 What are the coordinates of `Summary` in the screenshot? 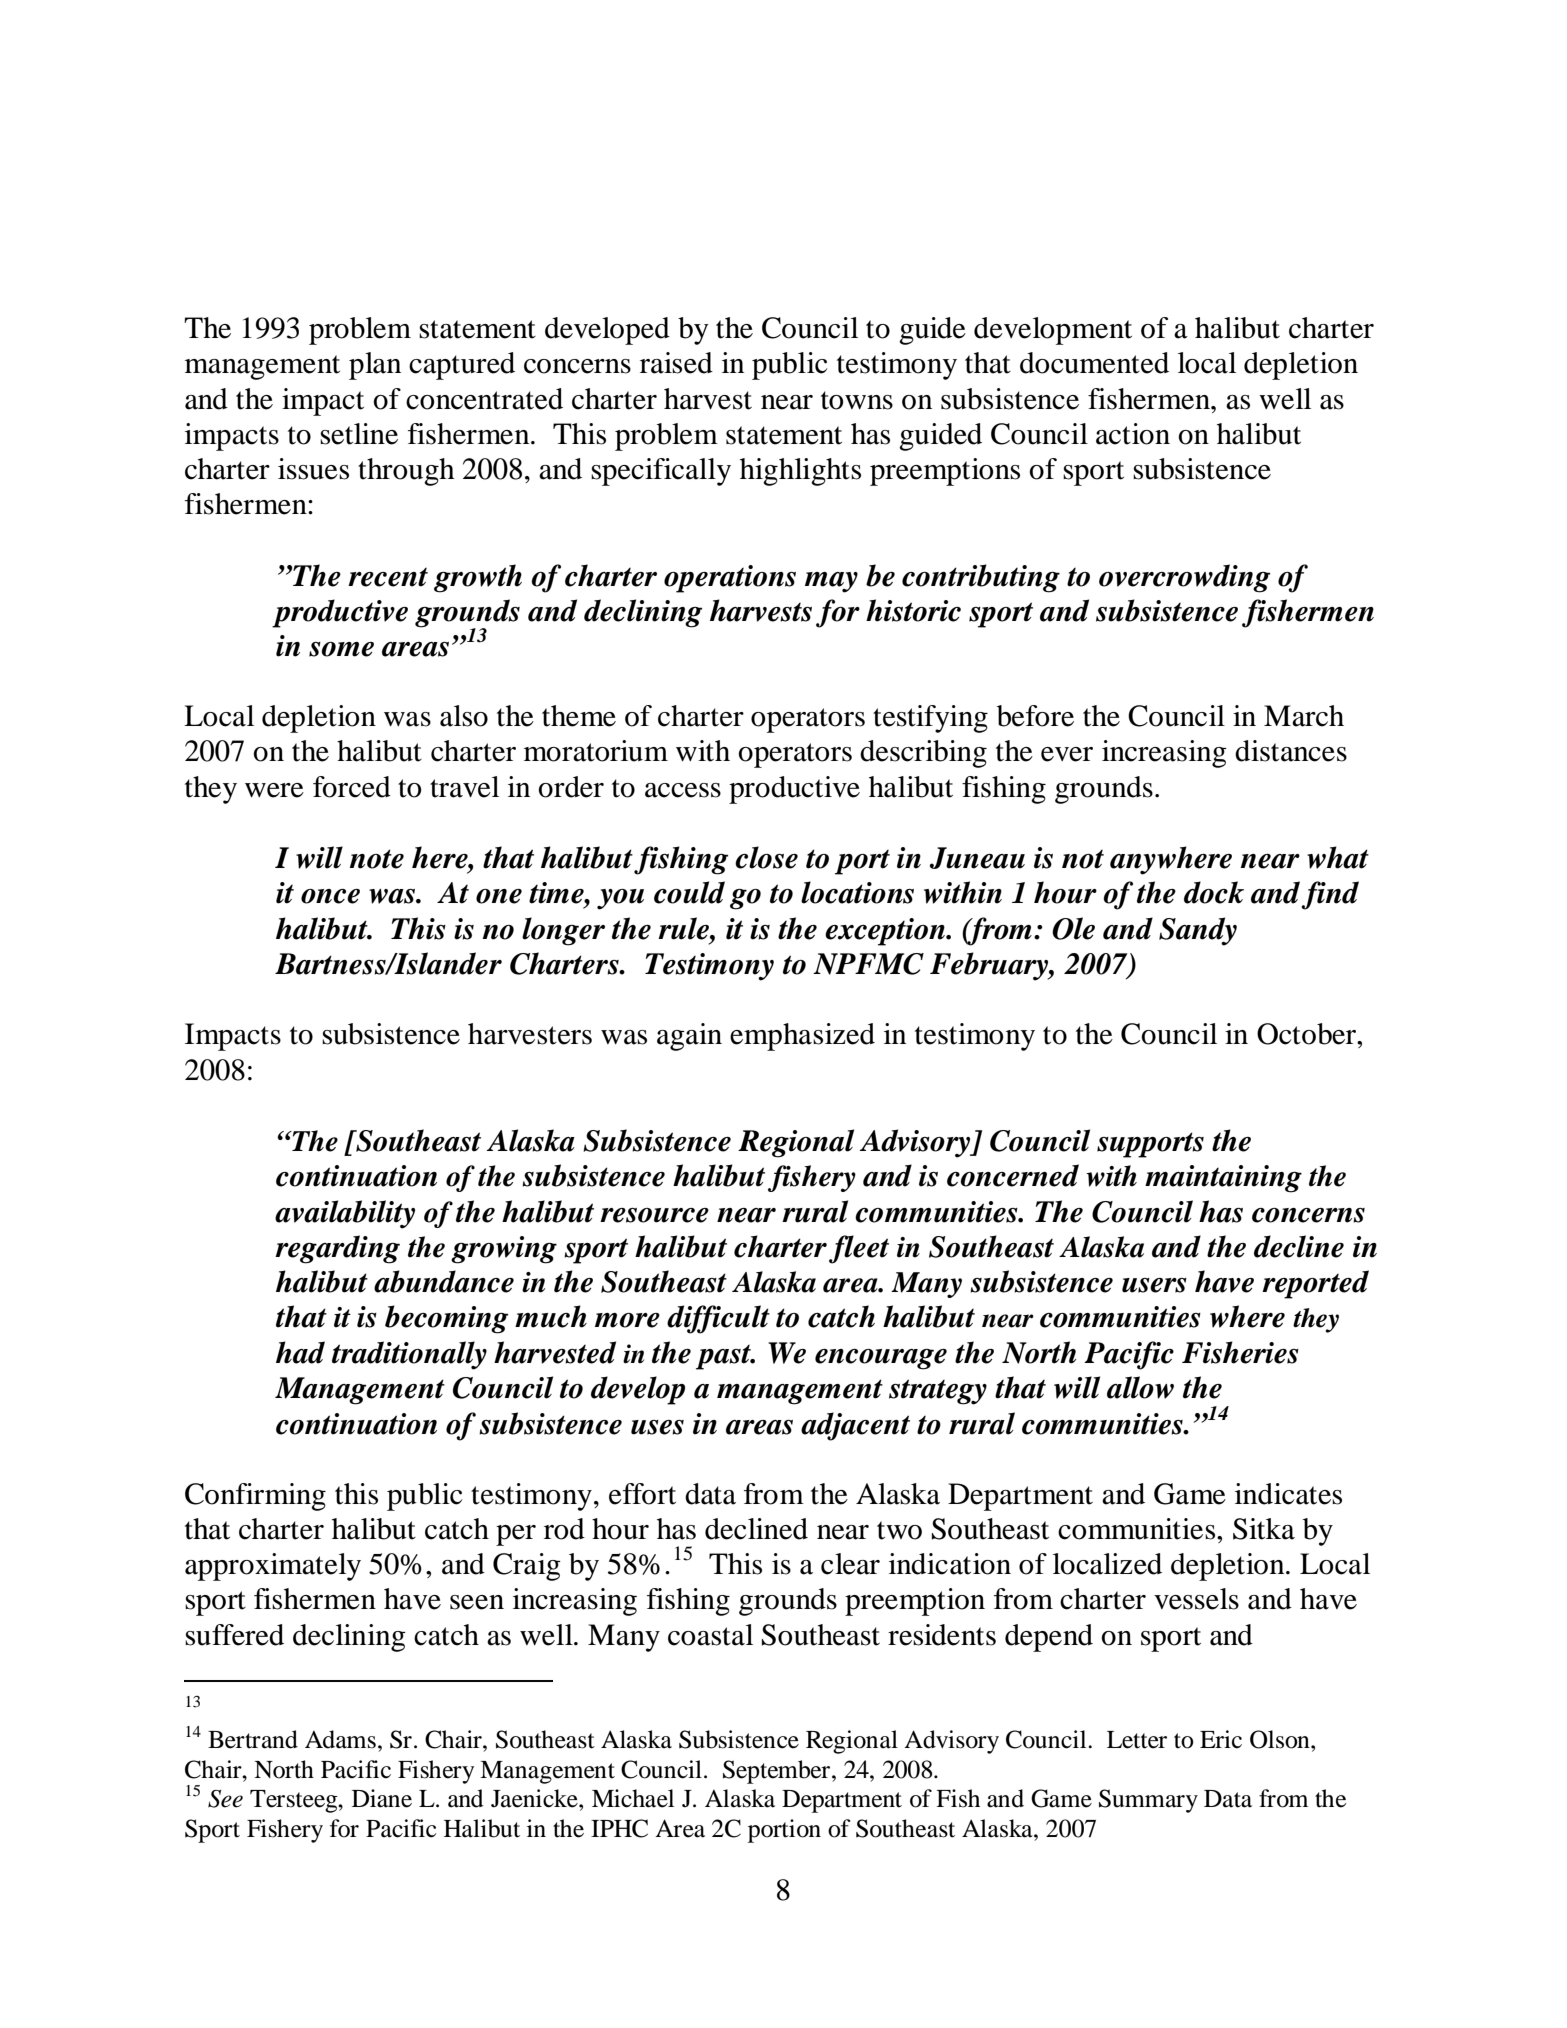 It's located at (1148, 1801).
